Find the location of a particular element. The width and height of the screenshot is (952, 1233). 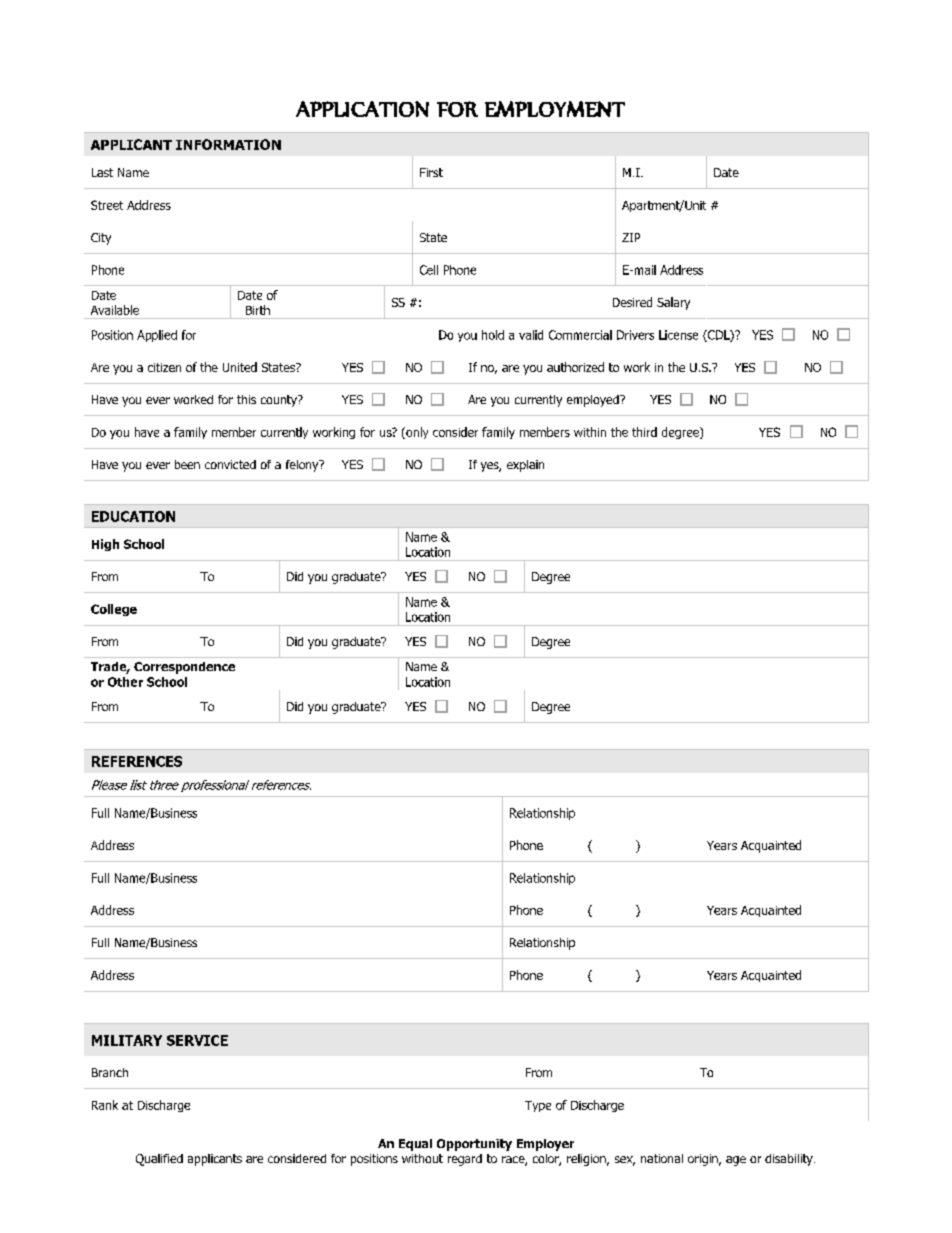

License is located at coordinates (678, 335).
